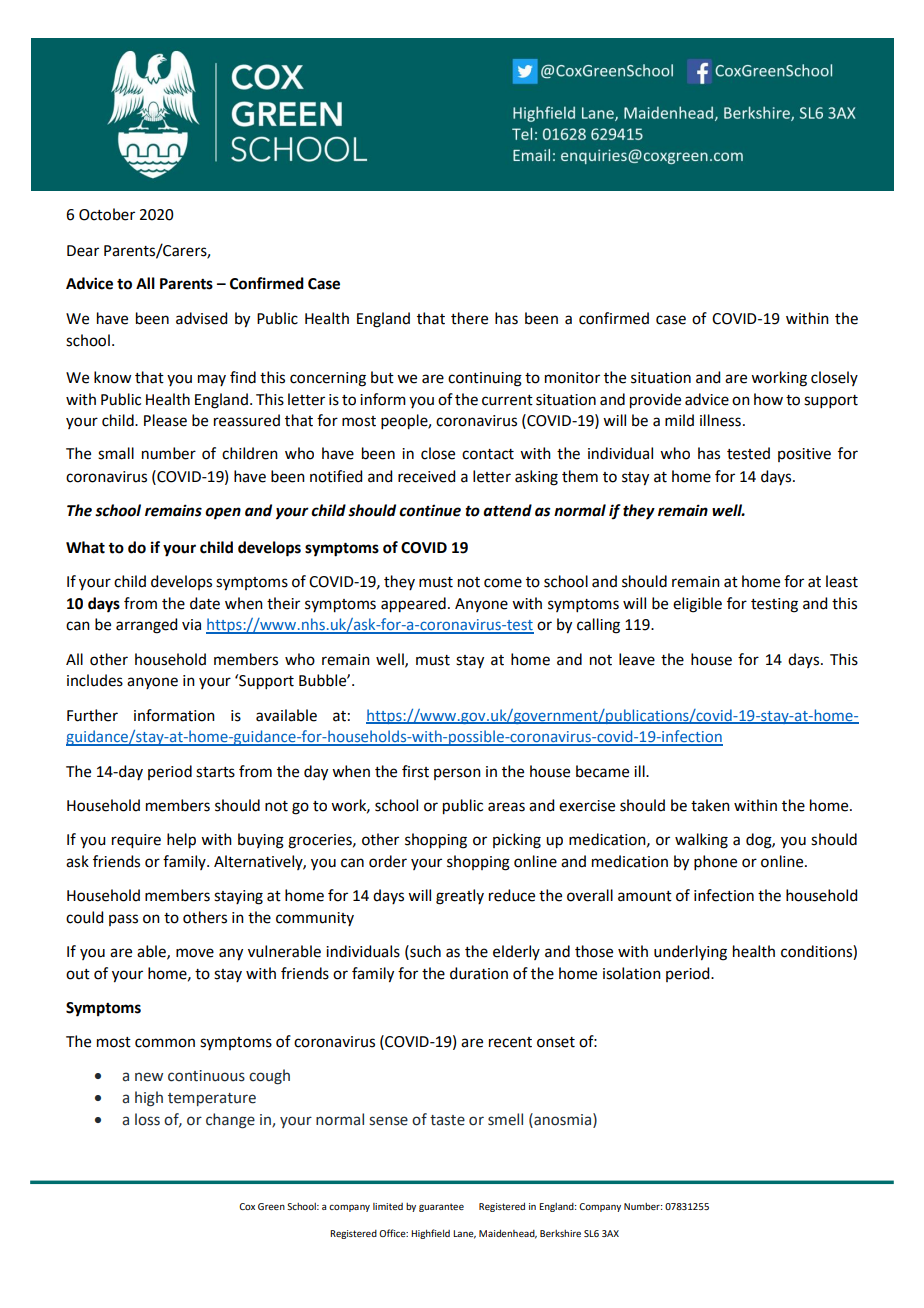  What do you see at coordinates (92, 715) in the document?
I see `Further` at bounding box center [92, 715].
